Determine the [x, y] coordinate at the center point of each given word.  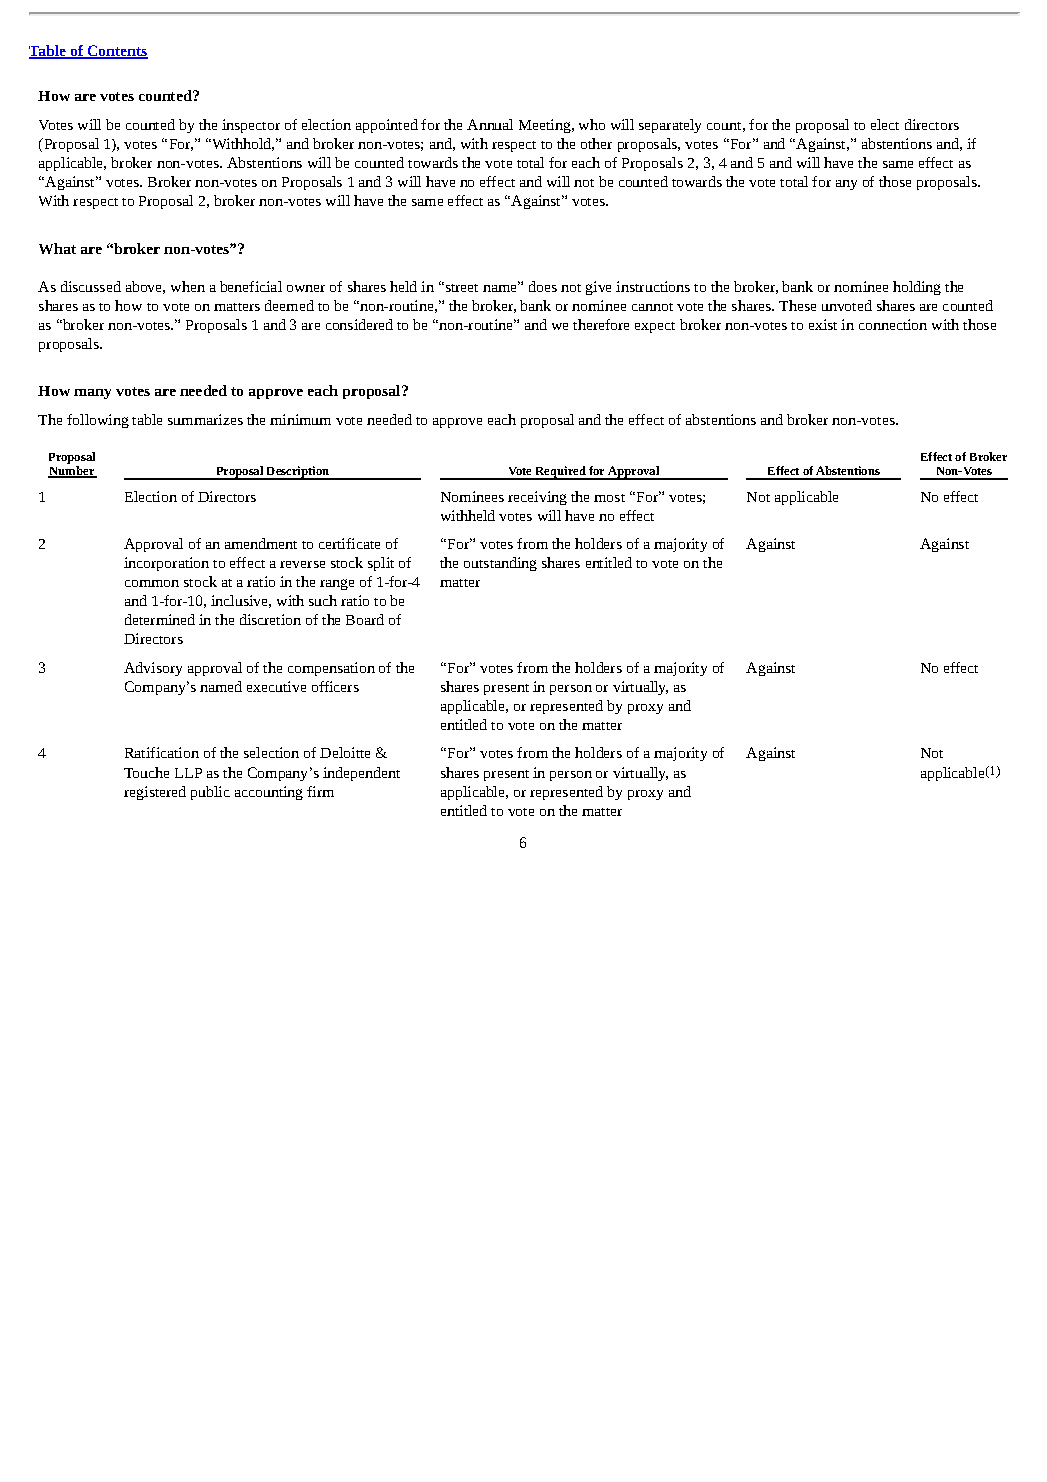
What [57, 248]
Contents [116, 52]
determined [160, 619]
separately [670, 126]
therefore [601, 324]
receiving [537, 498]
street [460, 287]
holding [917, 288]
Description [297, 473]
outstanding [500, 564]
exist [823, 324]
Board [365, 619]
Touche [146, 772]
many [92, 394]
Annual [490, 124]
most [609, 498]
